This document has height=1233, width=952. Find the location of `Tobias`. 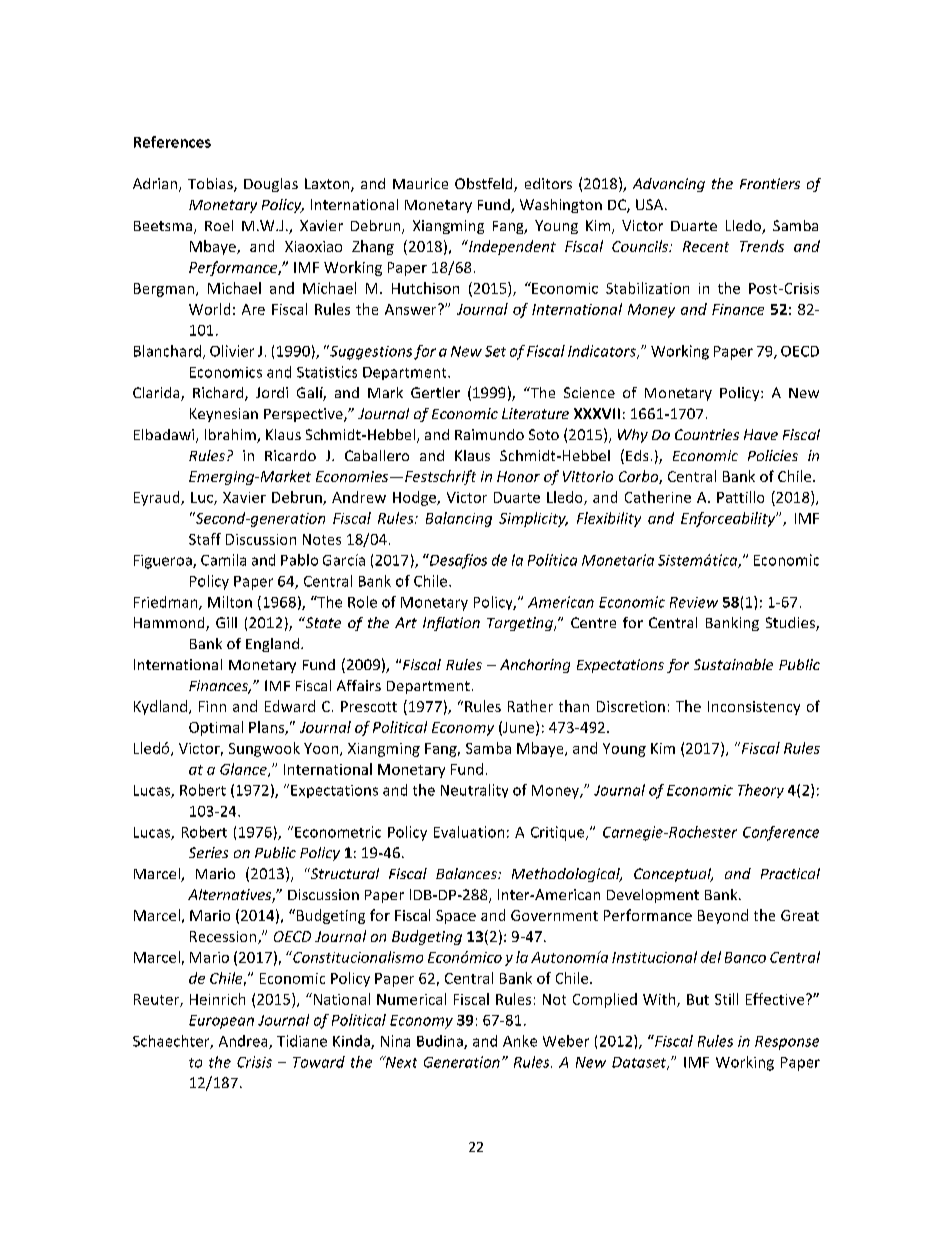

Tobias is located at coordinates (211, 185).
